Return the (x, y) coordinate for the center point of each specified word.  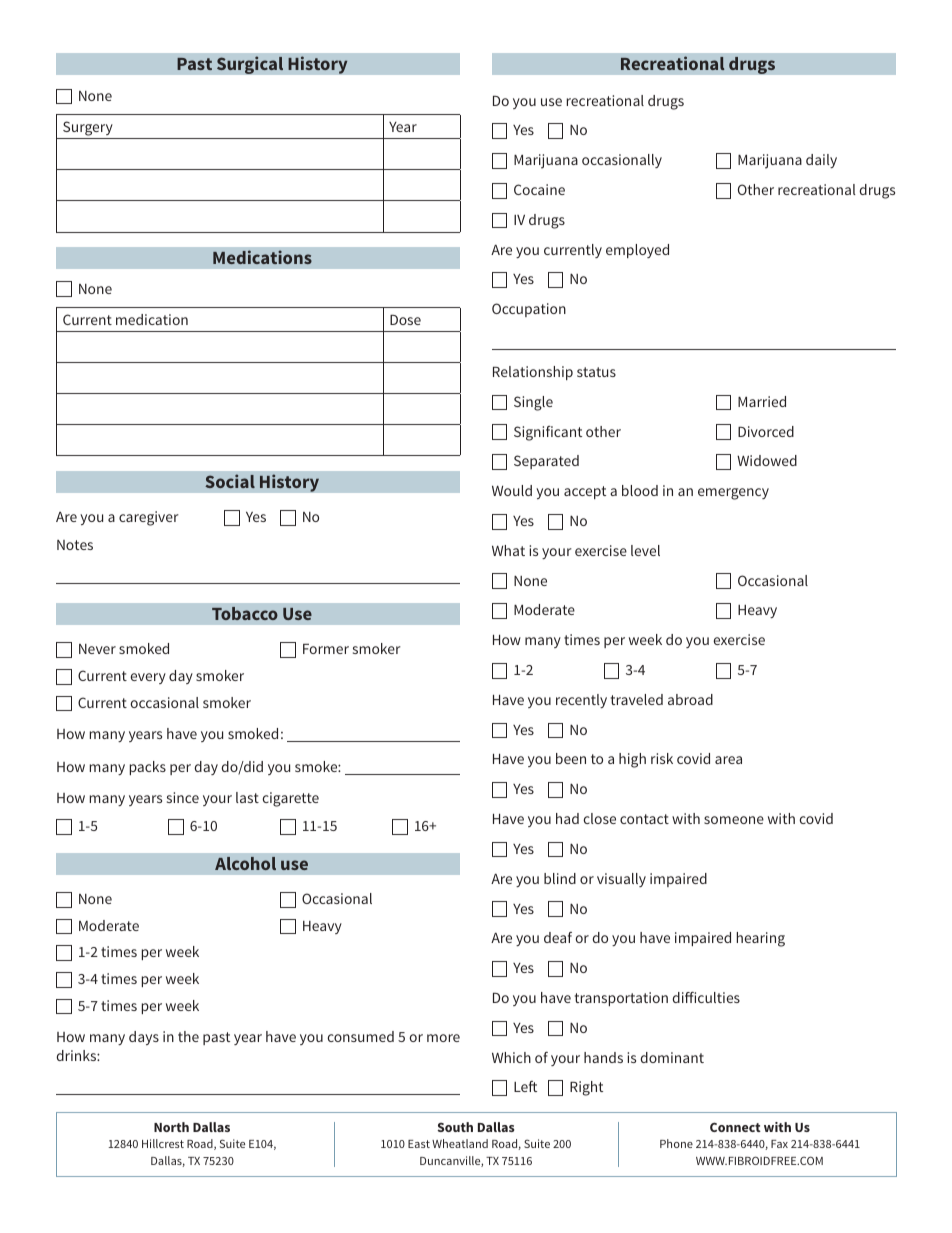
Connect (735, 1127)
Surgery (88, 128)
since (183, 797)
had (567, 818)
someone (734, 820)
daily (821, 161)
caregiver (149, 518)
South (455, 1127)
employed (637, 251)
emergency (733, 494)
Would (512, 490)
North (171, 1127)
